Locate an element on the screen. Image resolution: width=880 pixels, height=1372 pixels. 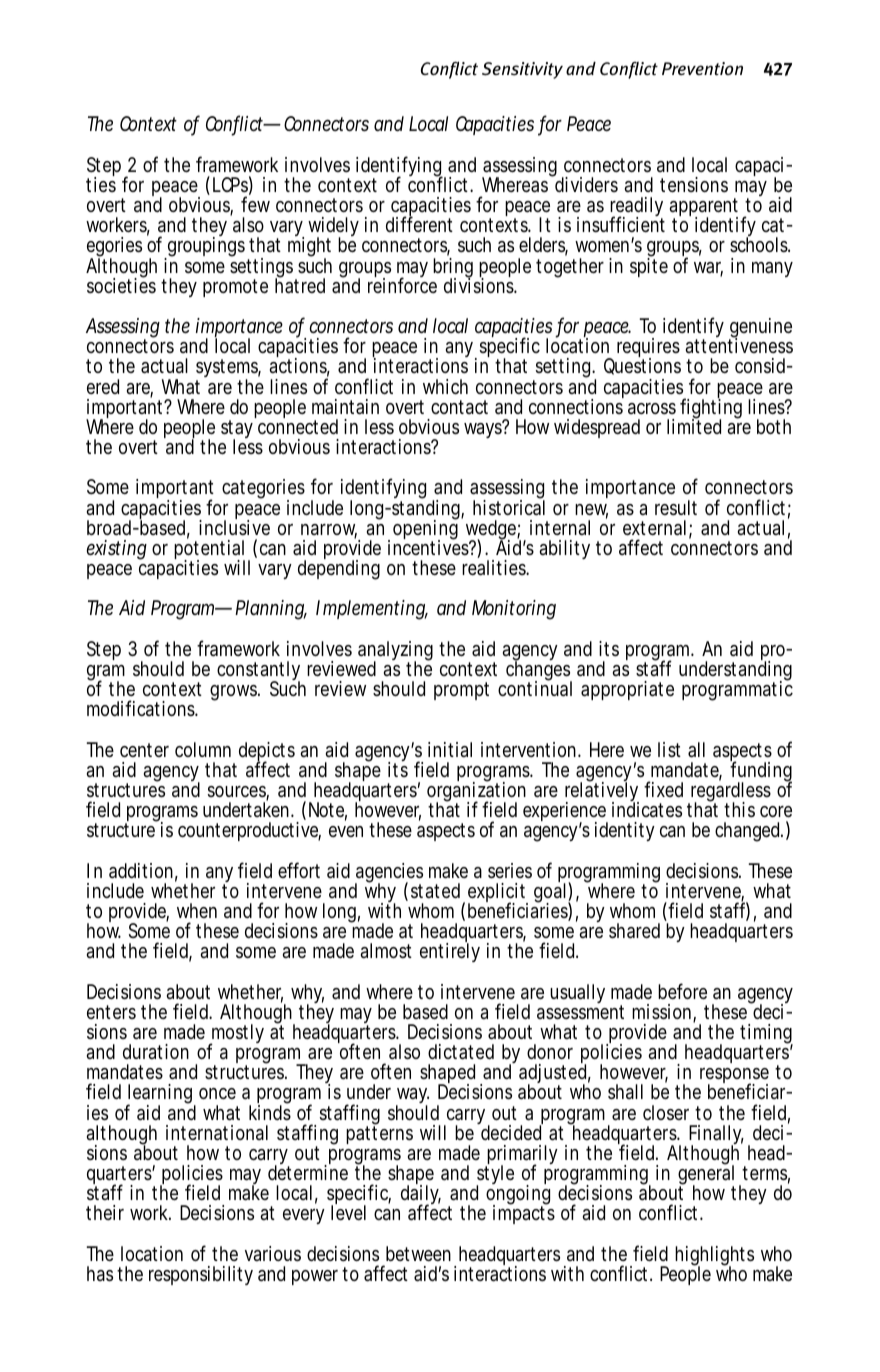
apparent is located at coordinates (704, 209).
